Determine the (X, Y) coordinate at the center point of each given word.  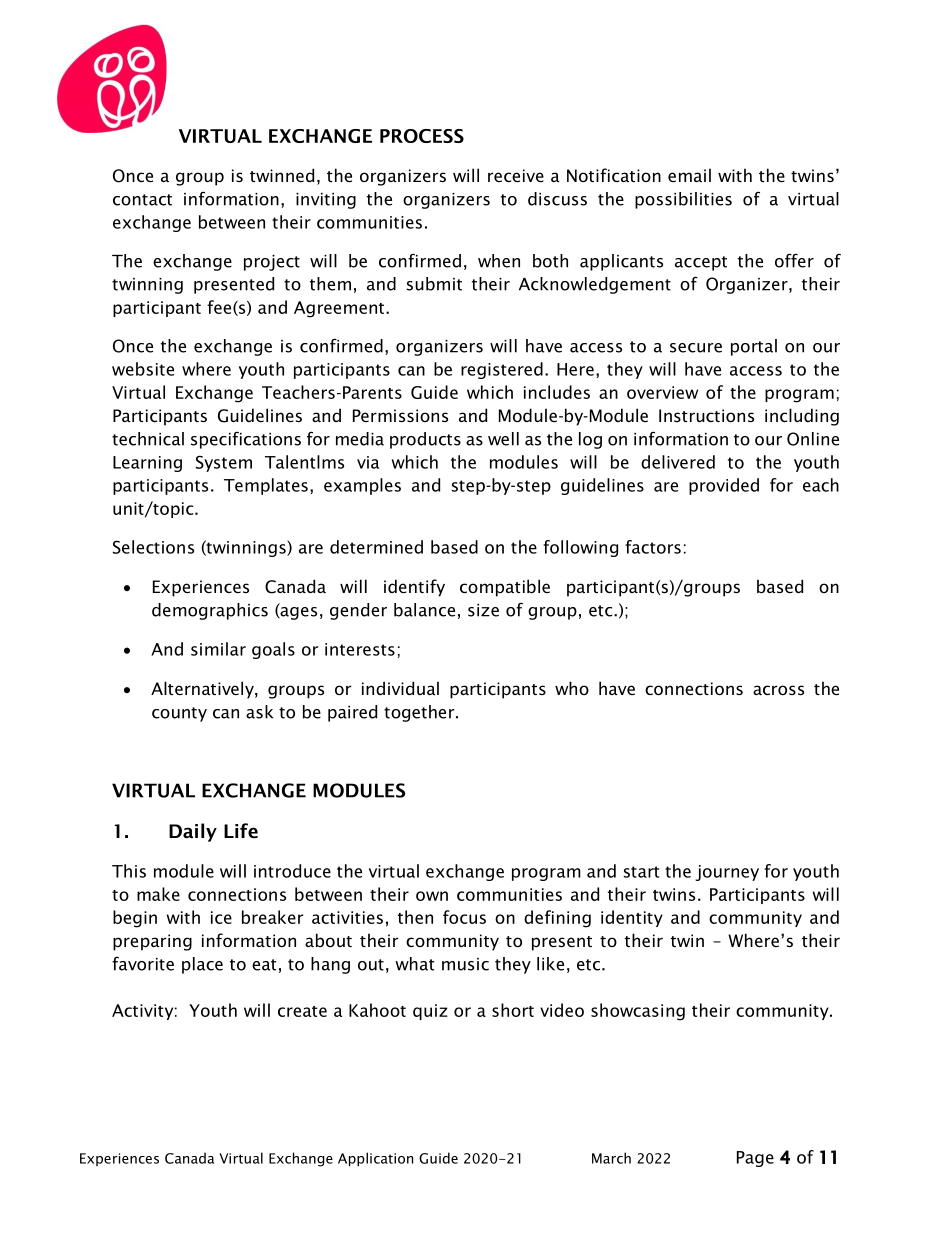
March (611, 1158)
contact (142, 200)
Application (375, 1159)
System (224, 463)
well (503, 439)
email (689, 175)
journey (727, 873)
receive (516, 175)
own (432, 896)
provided (724, 486)
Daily (193, 832)
